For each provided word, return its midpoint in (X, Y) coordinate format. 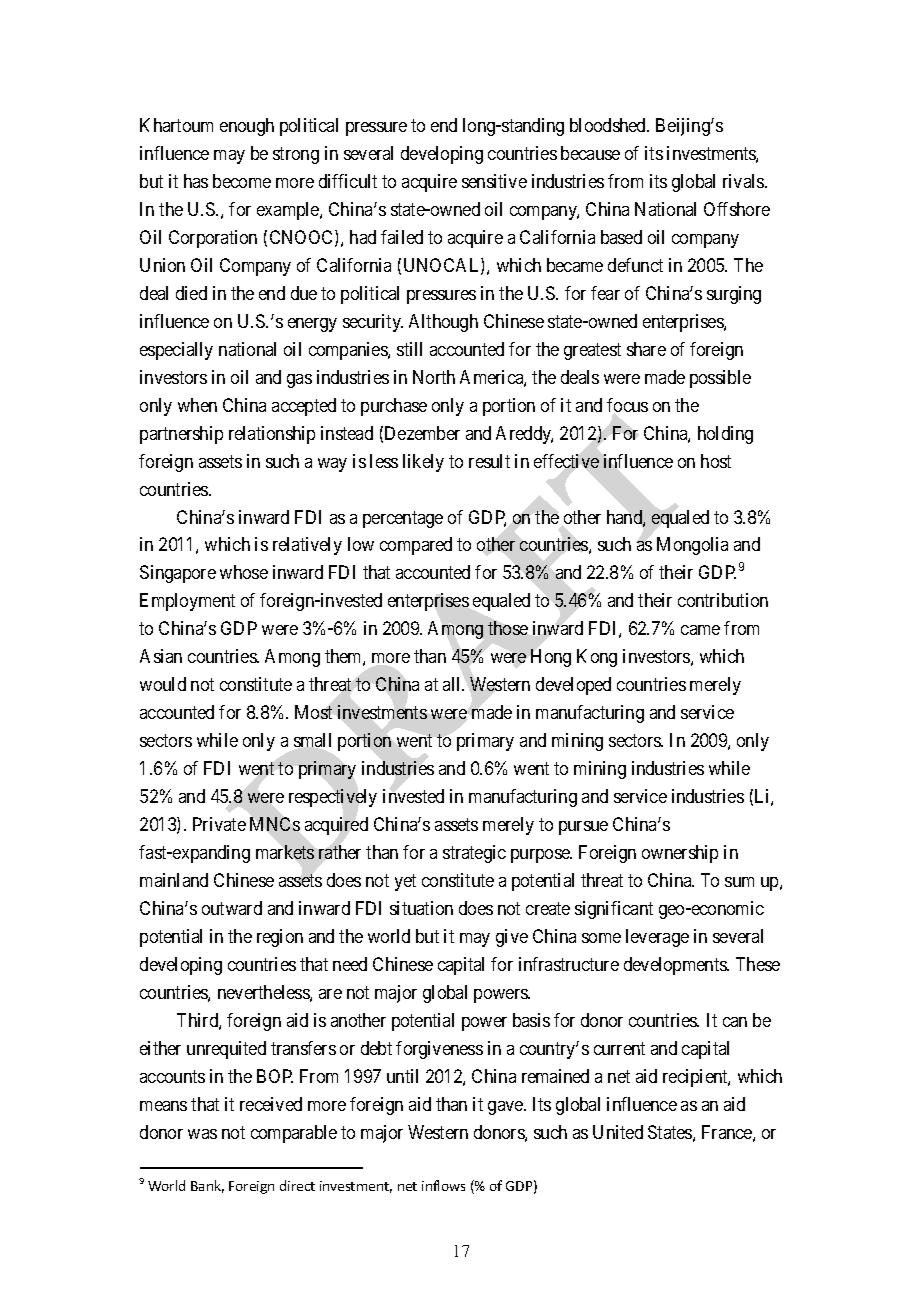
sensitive (494, 181)
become (242, 181)
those (508, 628)
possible (720, 379)
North (434, 377)
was (202, 1134)
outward (232, 908)
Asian (161, 656)
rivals (744, 181)
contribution (723, 600)
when (197, 405)
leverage (657, 938)
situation (421, 908)
